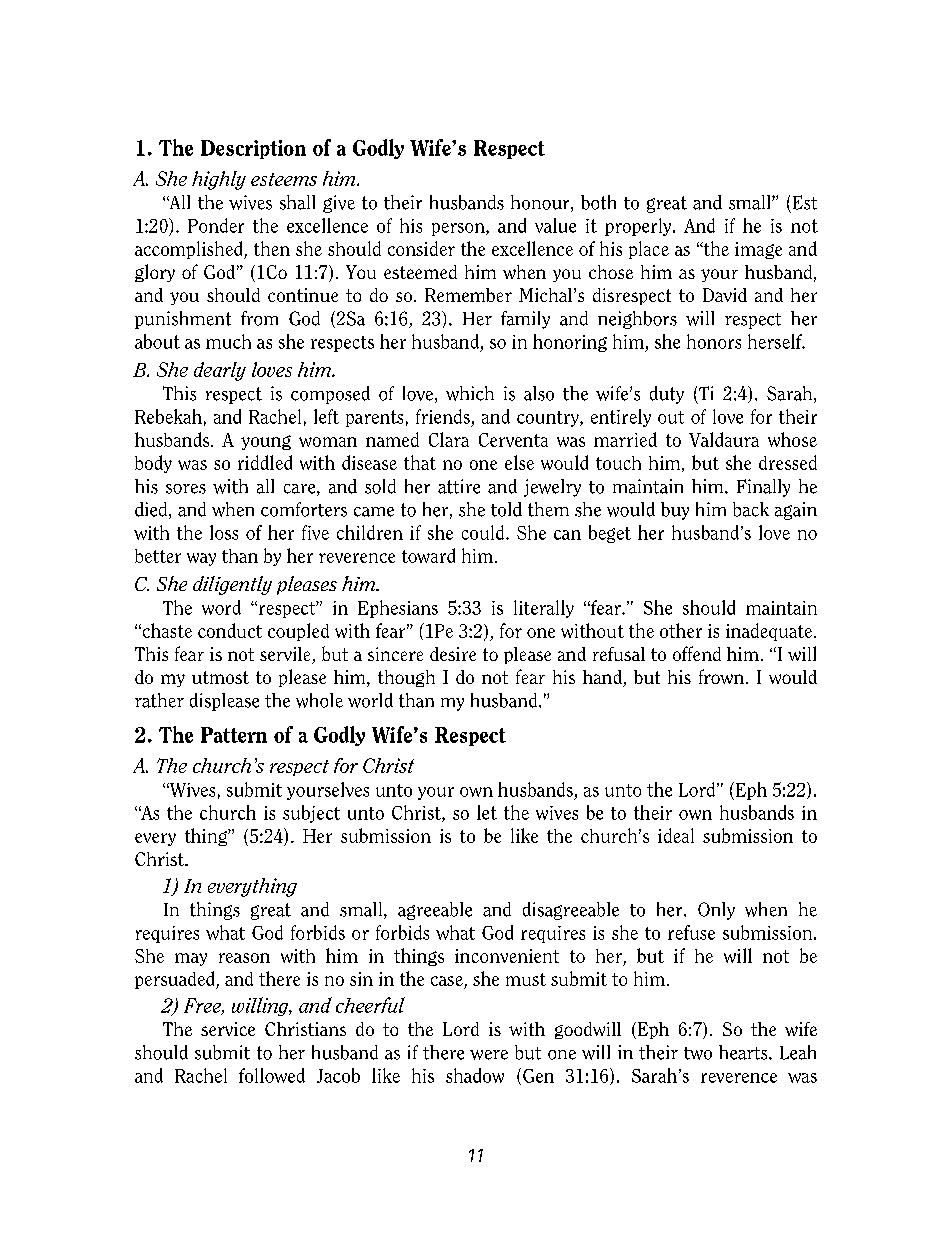  Describe the element at coordinates (459, 229) in the screenshot. I see `person` at that location.
